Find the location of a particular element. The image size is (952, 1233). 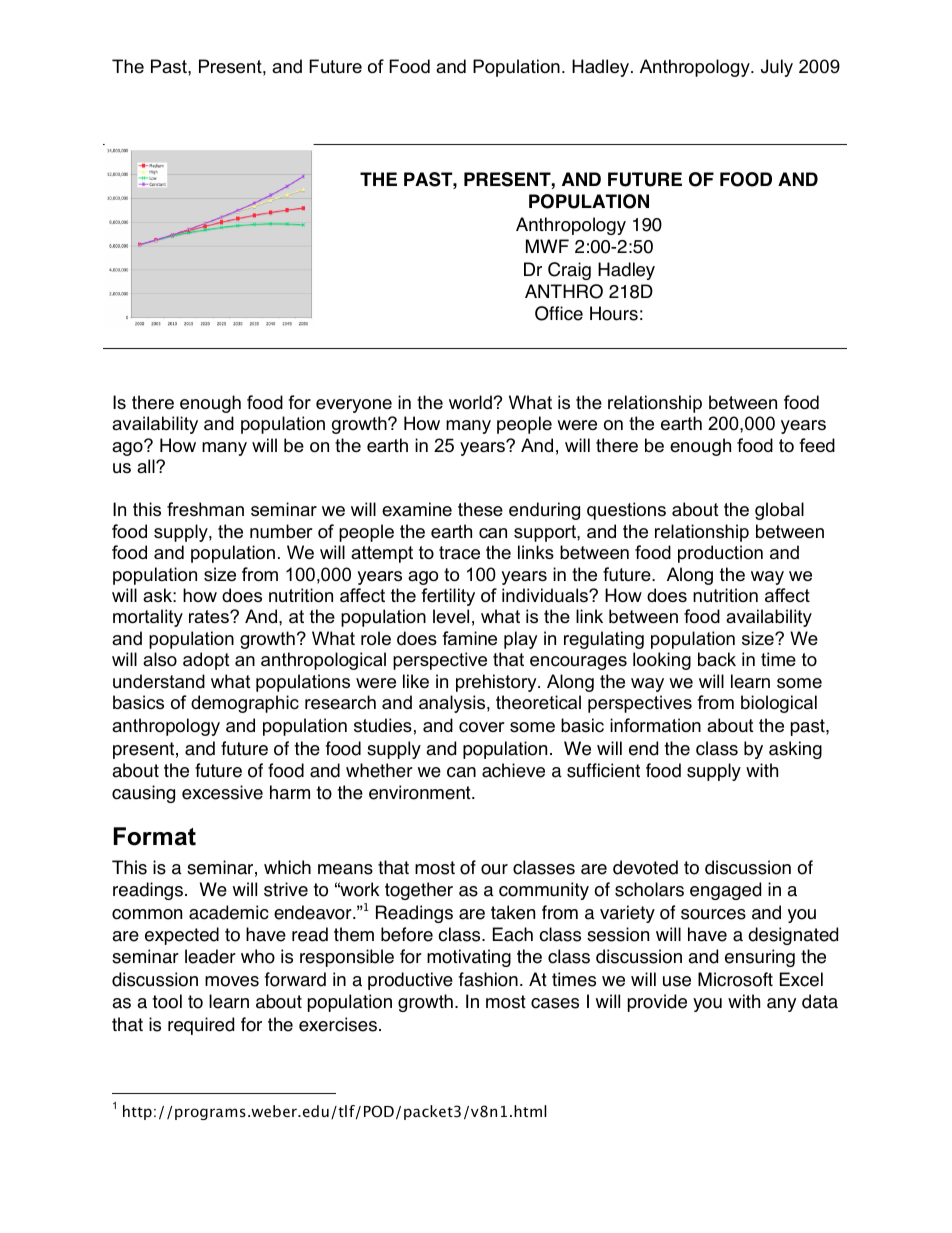

Craig is located at coordinates (569, 271).
